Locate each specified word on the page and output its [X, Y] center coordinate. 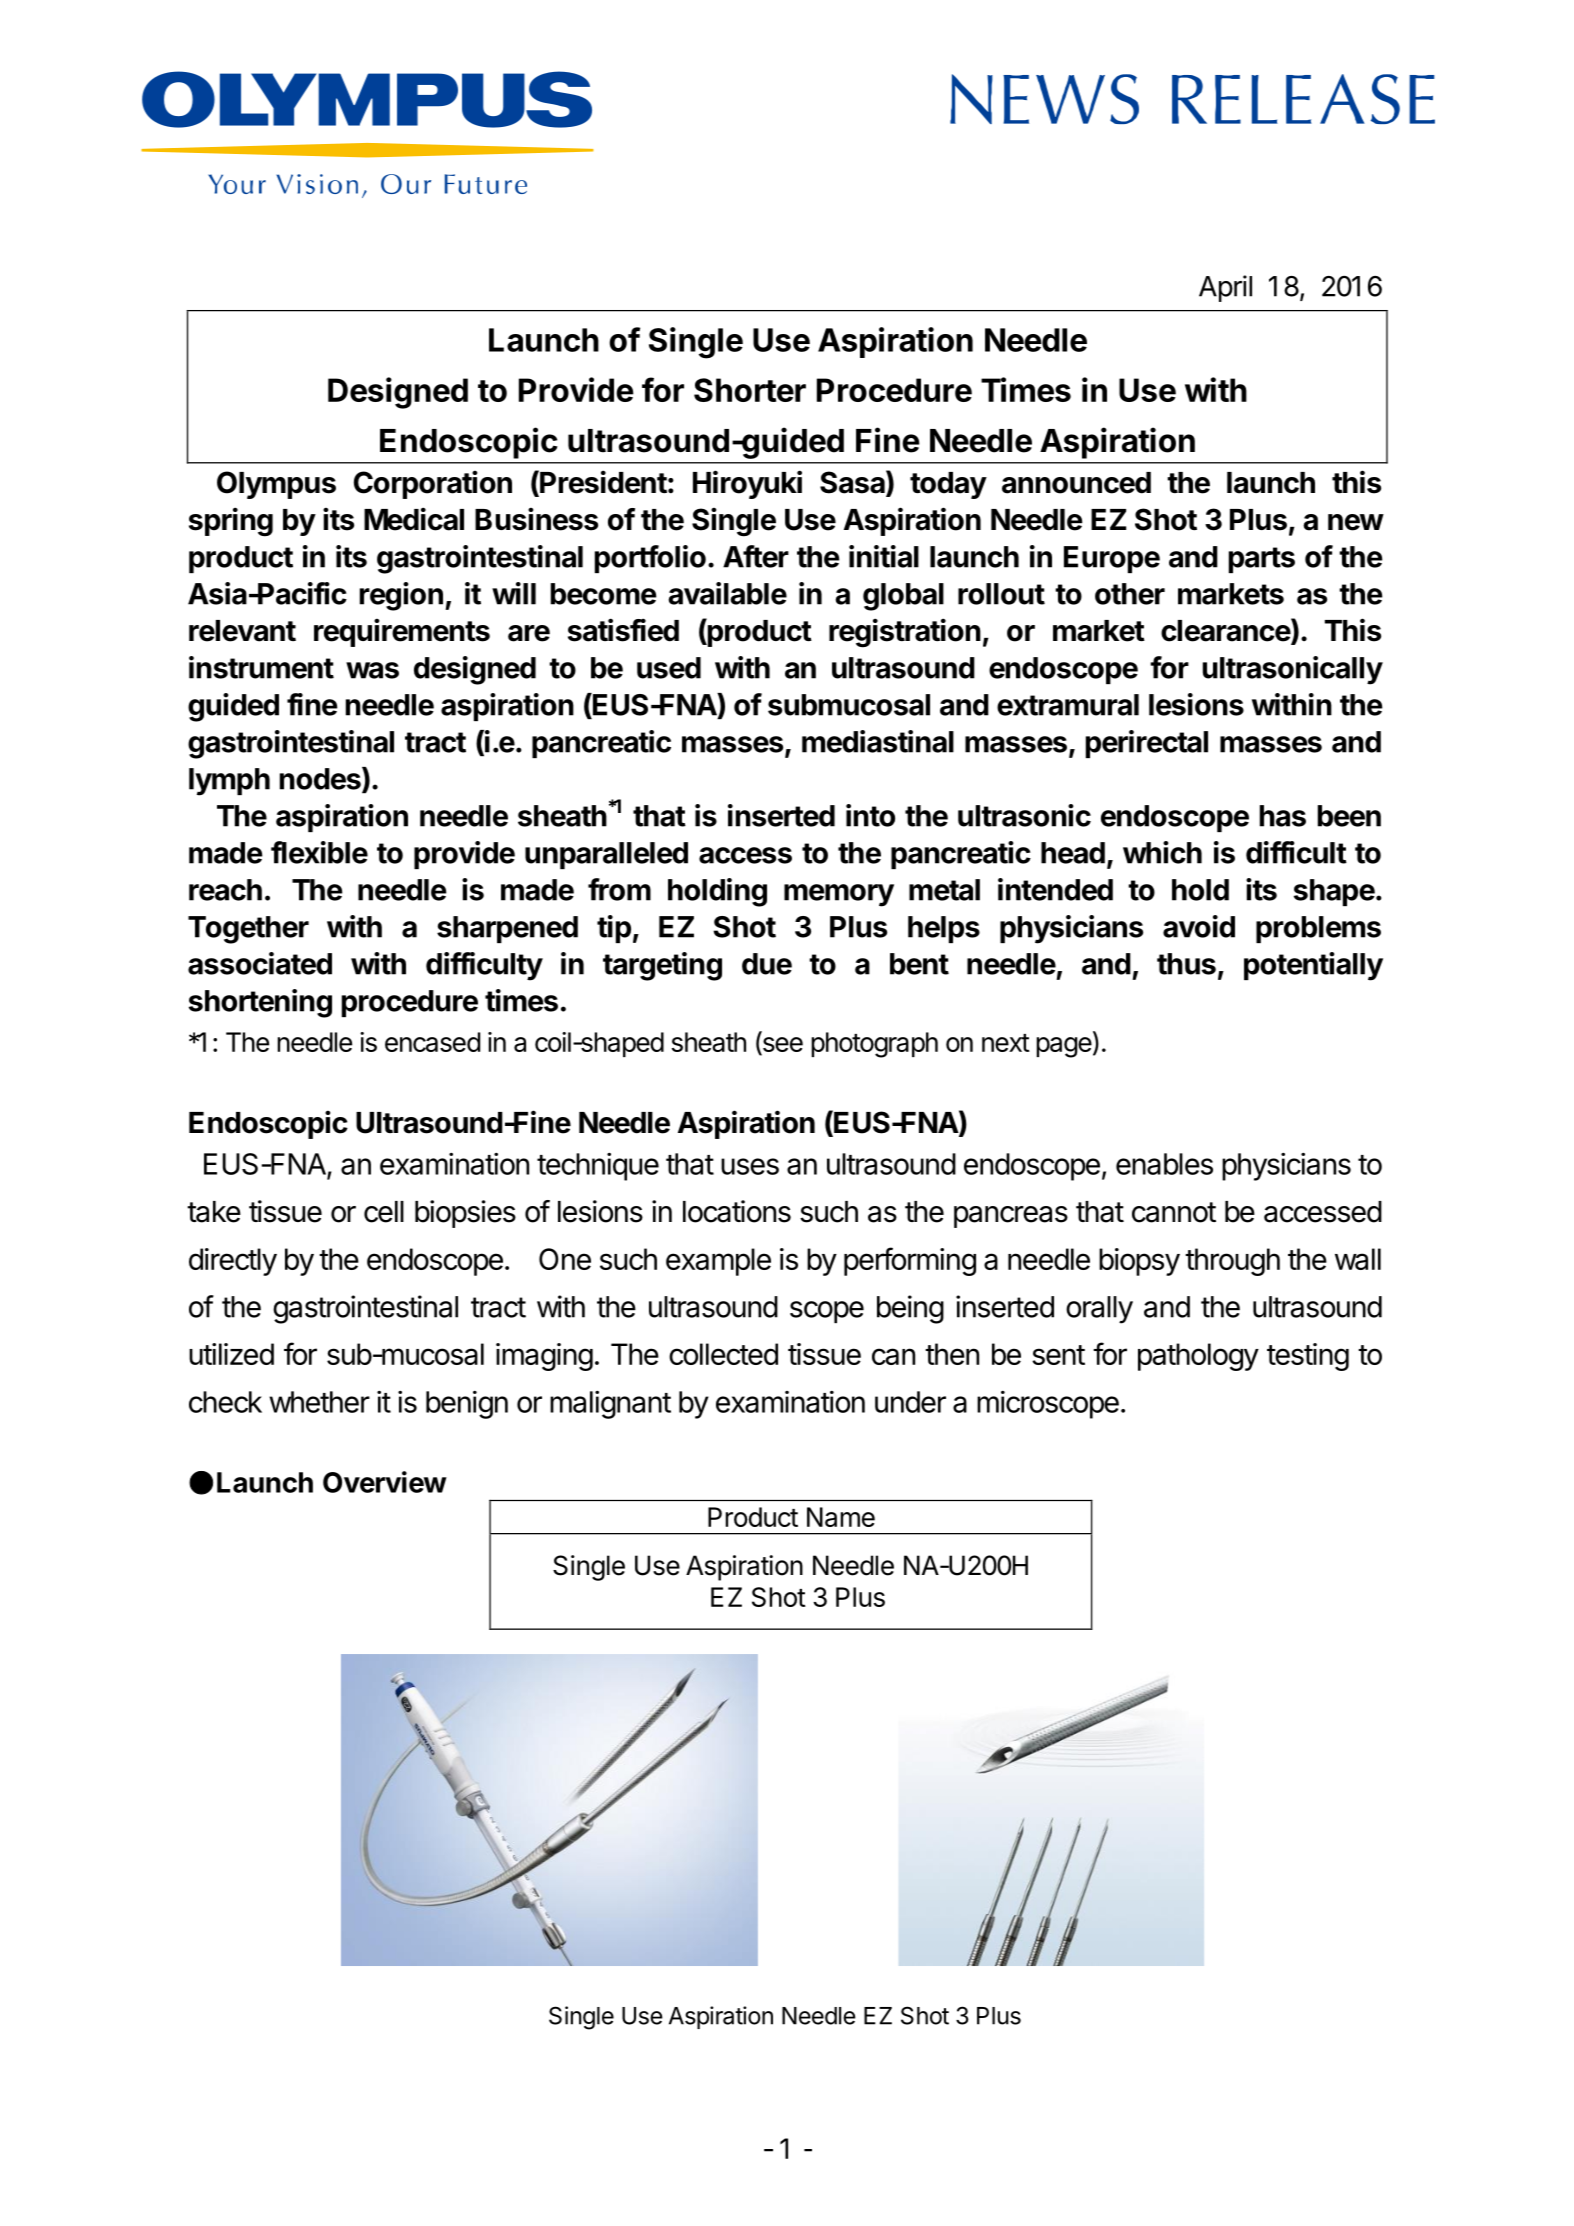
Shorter [750, 390]
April [1225, 288]
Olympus [276, 485]
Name [841, 1517]
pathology [1198, 1357]
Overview [385, 1482]
